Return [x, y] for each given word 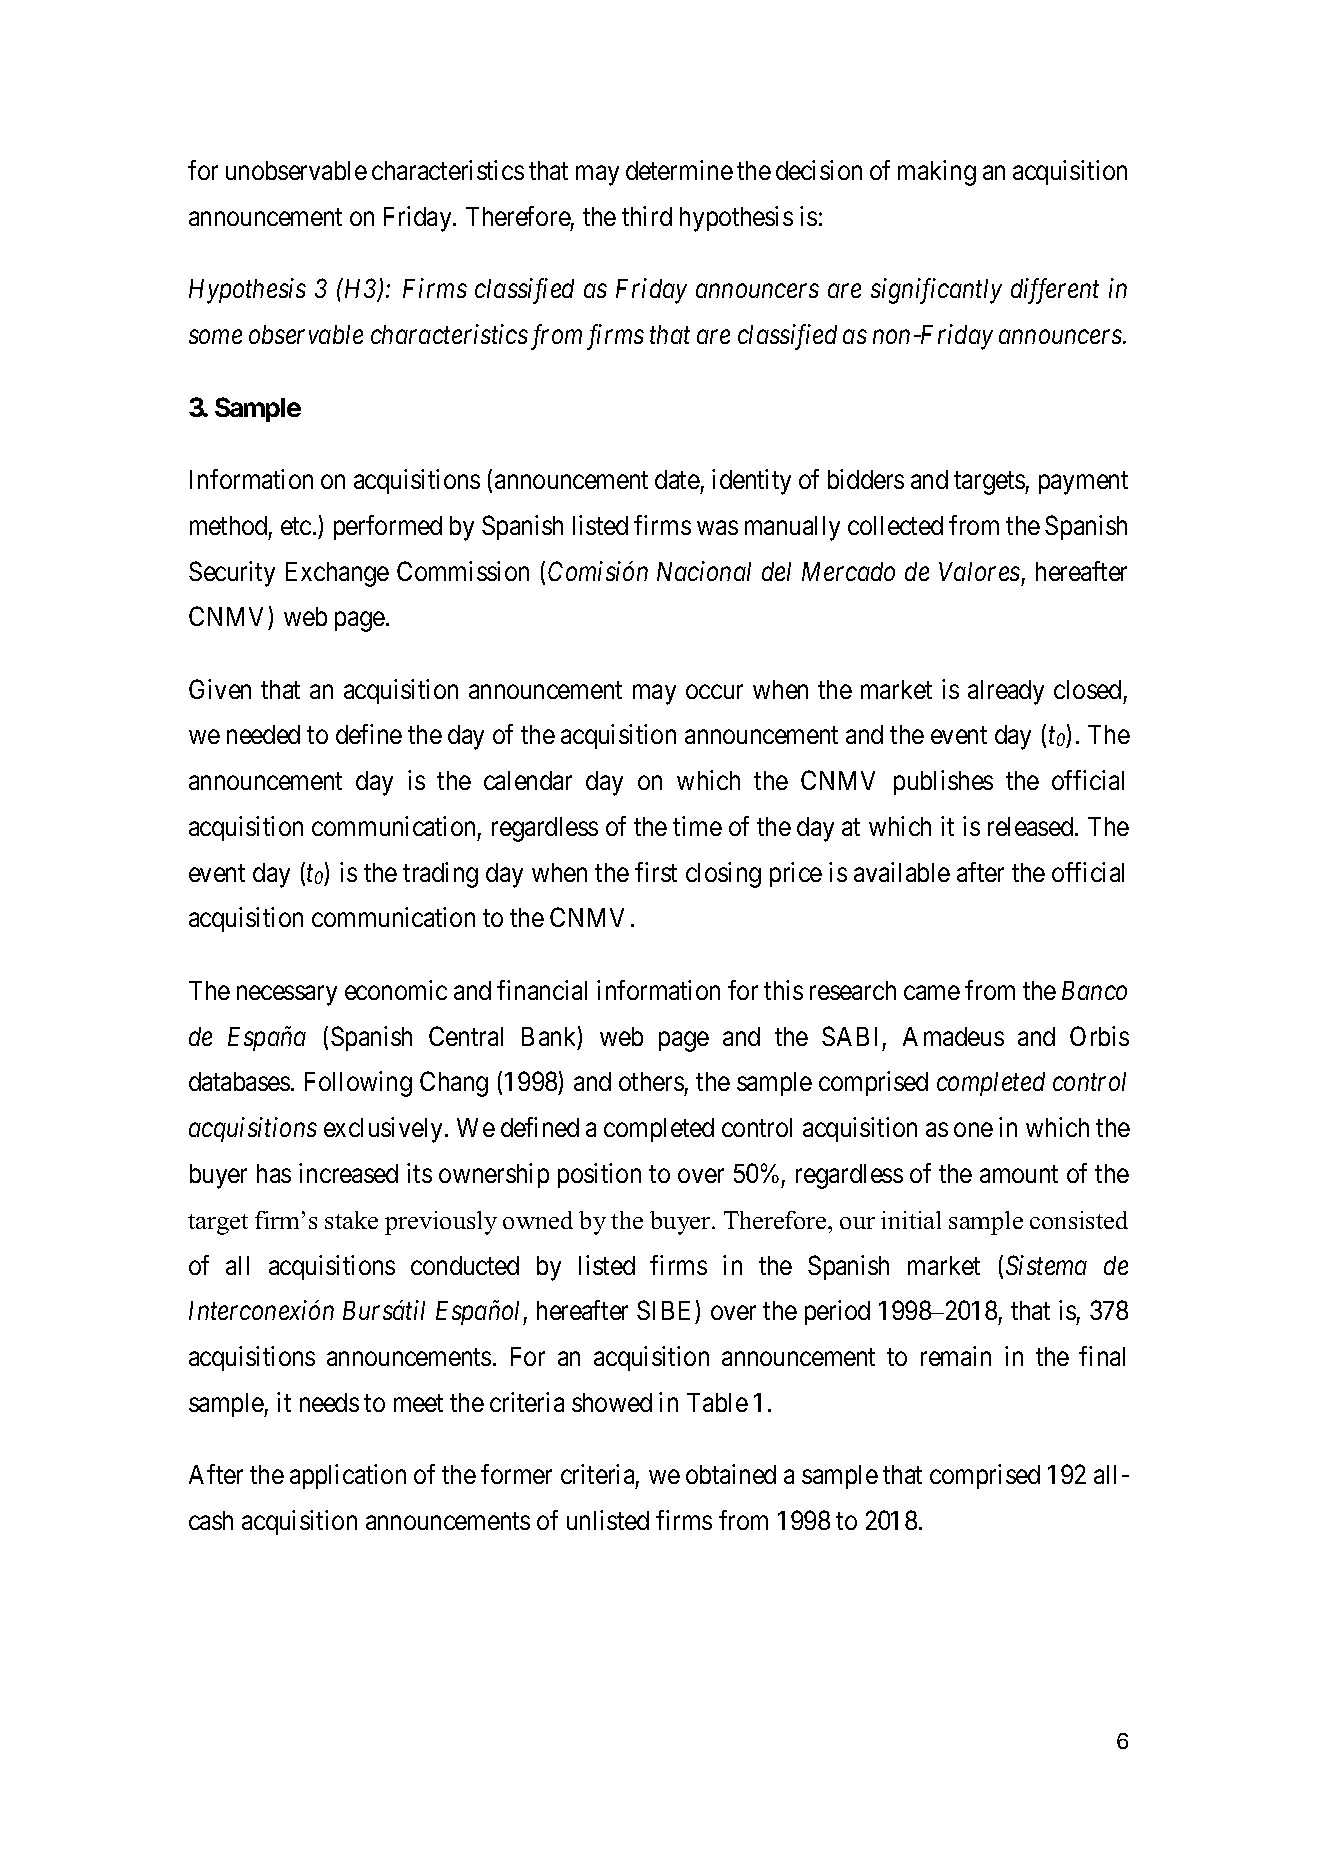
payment [1083, 483]
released [1032, 826]
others [651, 1081]
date [677, 479]
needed [263, 734]
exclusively [385, 1130]
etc [296, 526]
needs [329, 1402]
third [647, 216]
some [215, 337]
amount [1019, 1174]
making [937, 173]
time [697, 826]
